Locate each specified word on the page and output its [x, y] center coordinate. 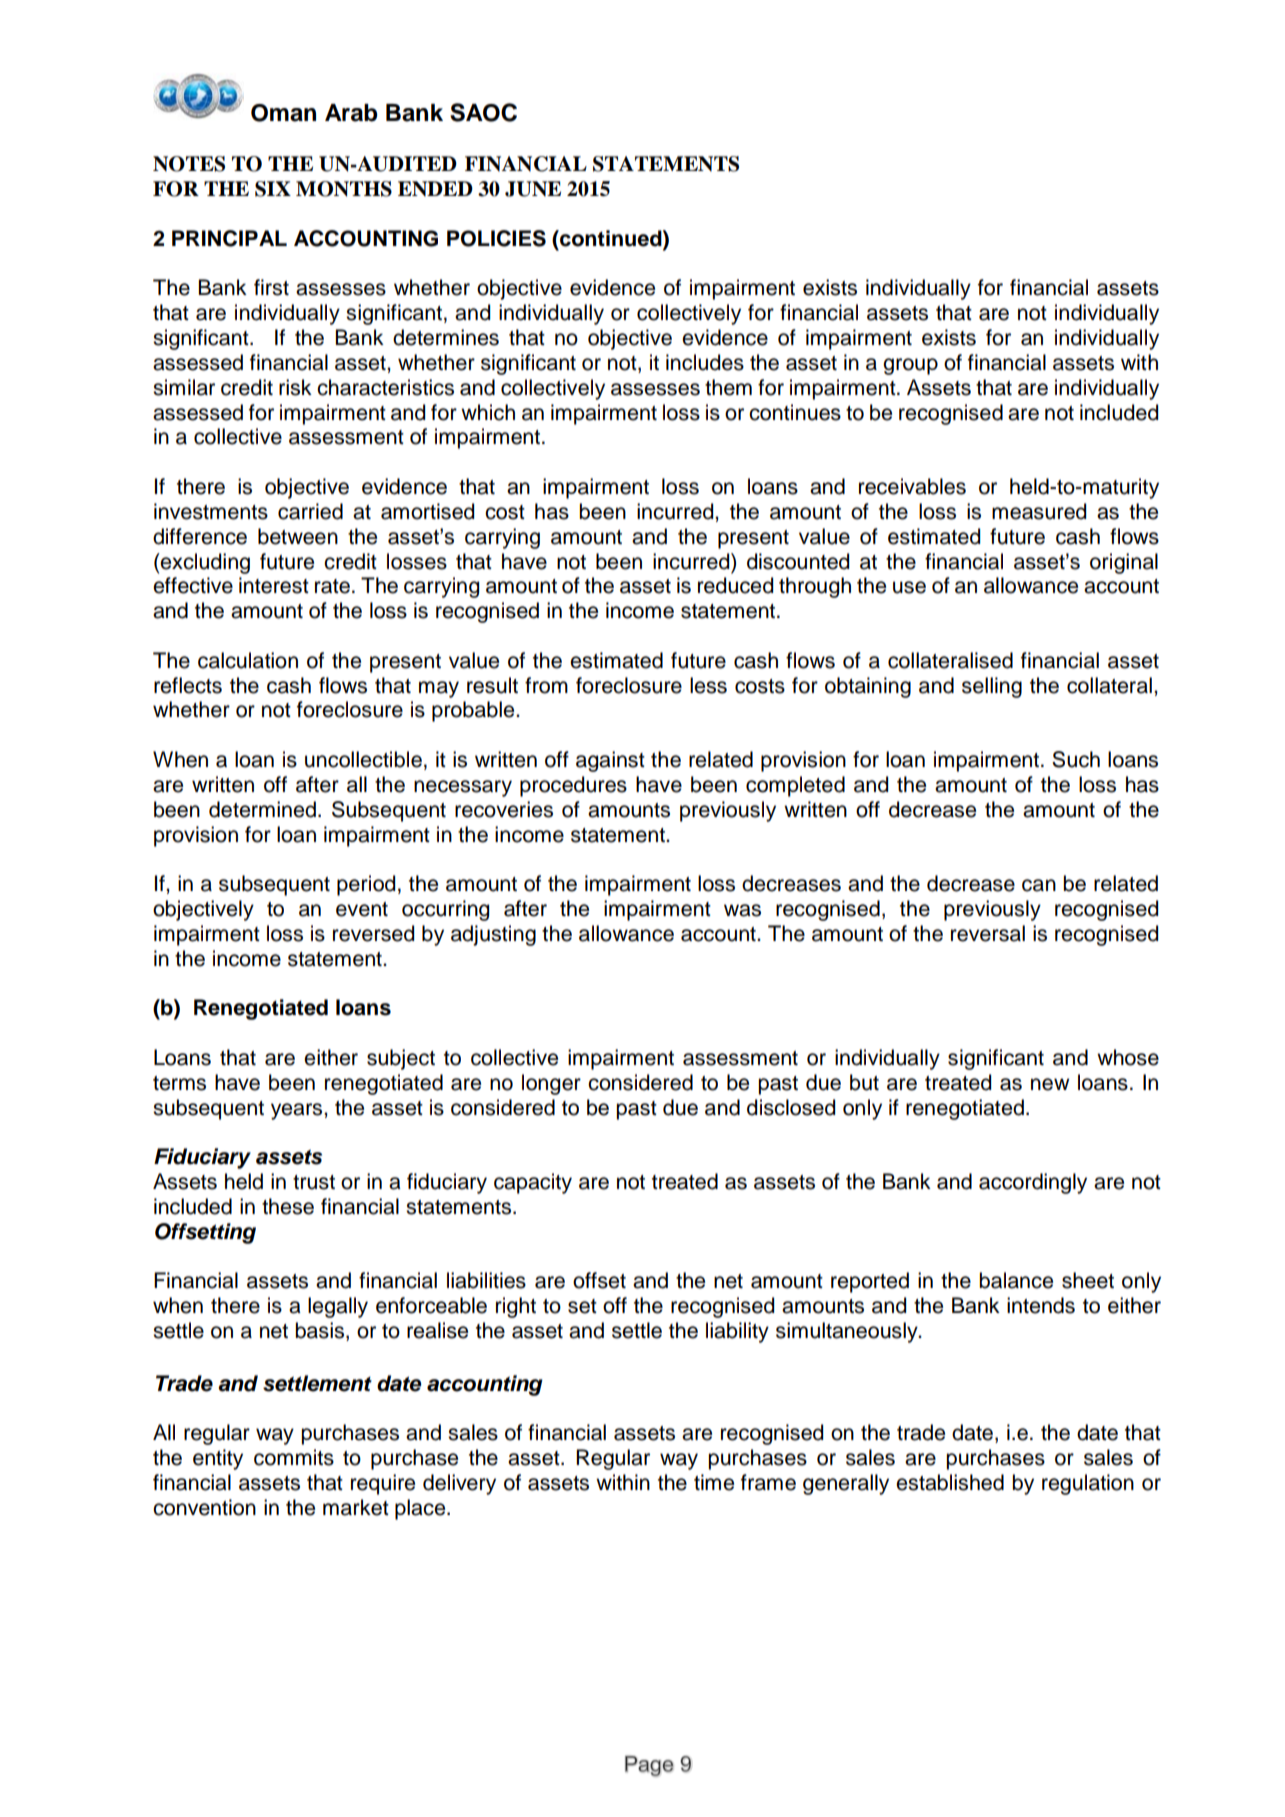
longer [551, 1084]
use [909, 587]
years [298, 1111]
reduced [735, 585]
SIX [273, 189]
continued [611, 238]
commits [294, 1457]
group [910, 366]
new [1050, 1084]
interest [274, 585]
